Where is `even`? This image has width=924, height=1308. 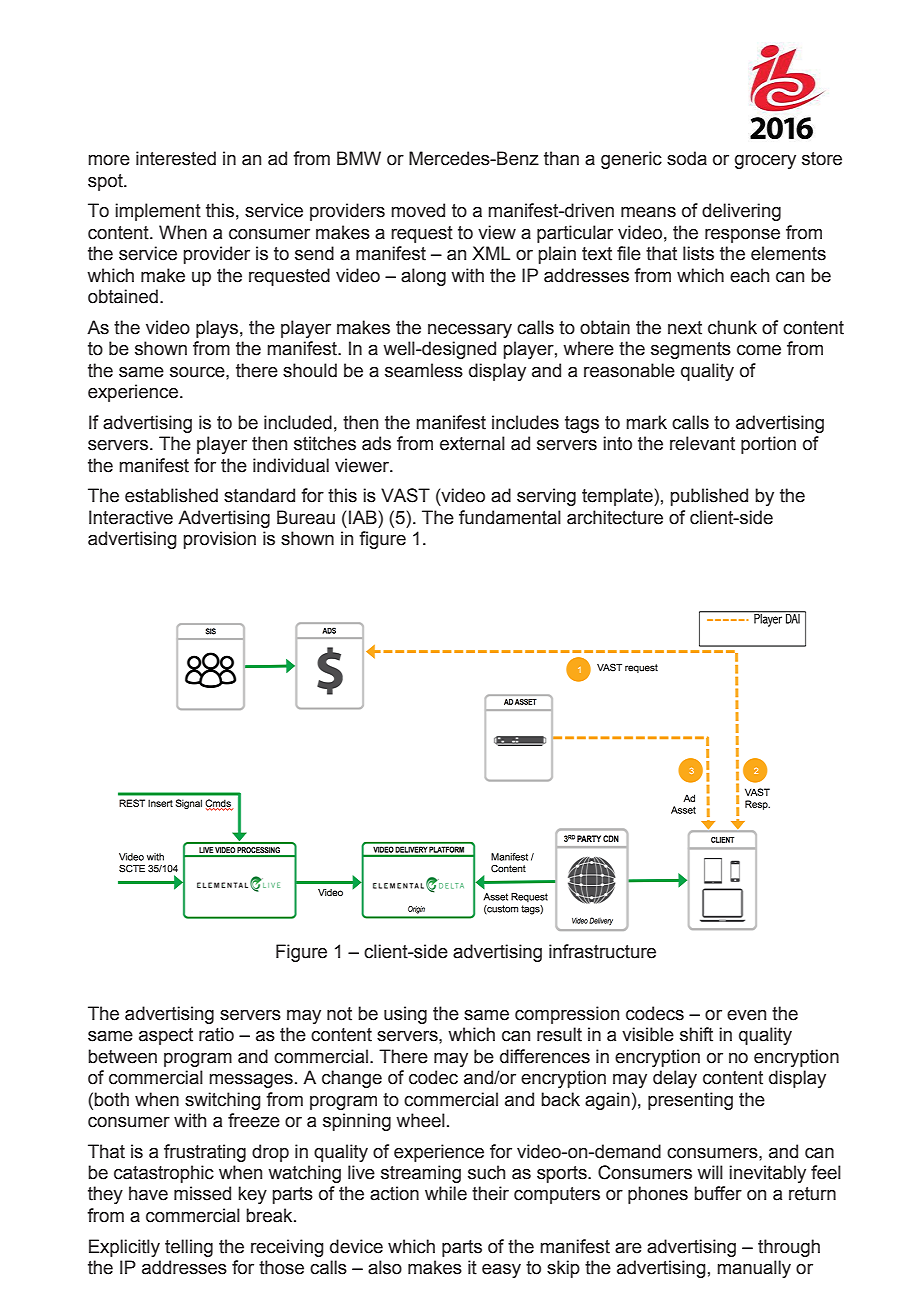 even is located at coordinates (746, 1015).
